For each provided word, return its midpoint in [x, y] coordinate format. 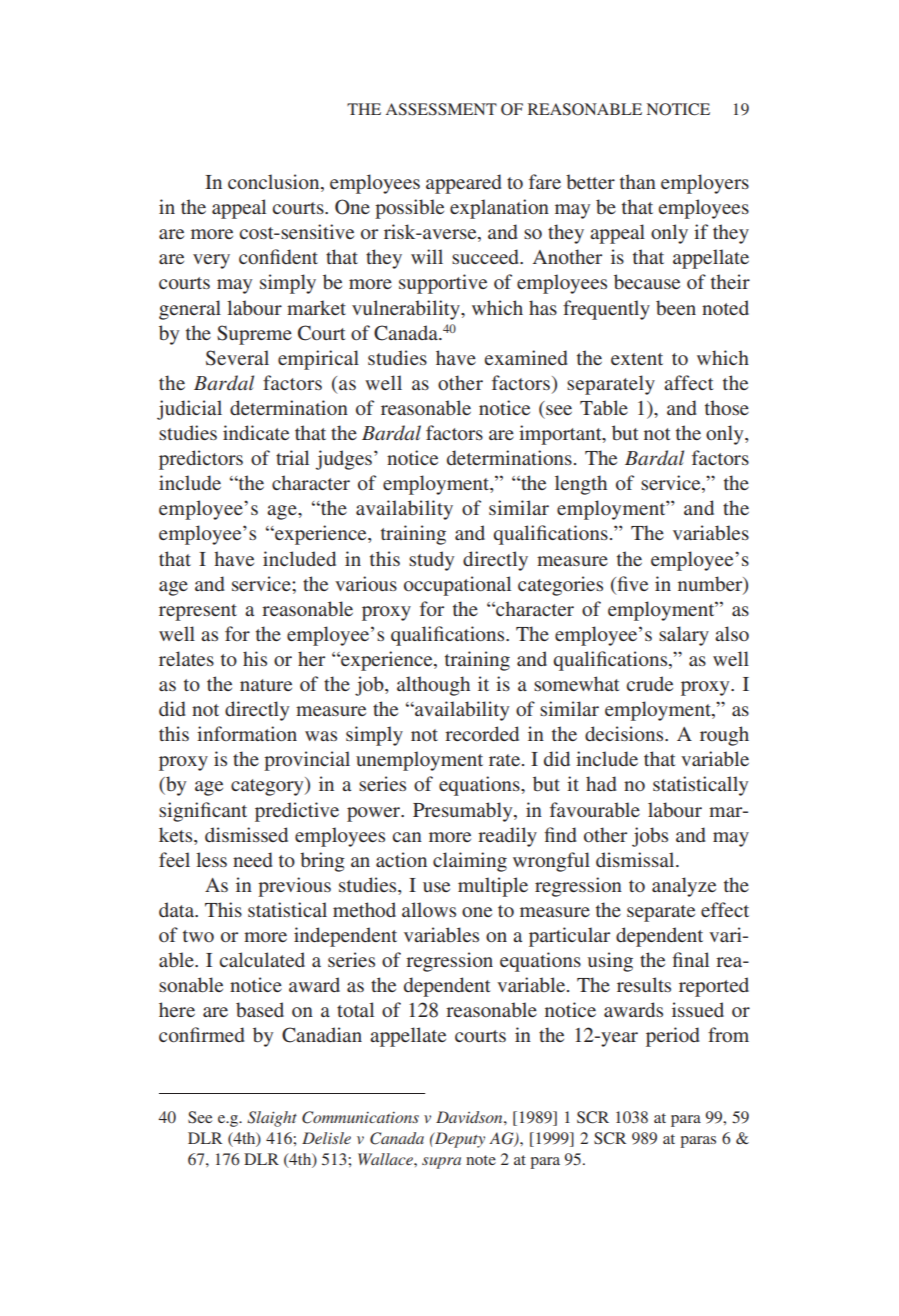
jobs [650, 837]
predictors [201, 460]
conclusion [275, 183]
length [581, 485]
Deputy [459, 1140]
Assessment [441, 109]
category [268, 786]
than [638, 181]
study [431, 561]
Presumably [464, 812]
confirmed [202, 1034]
